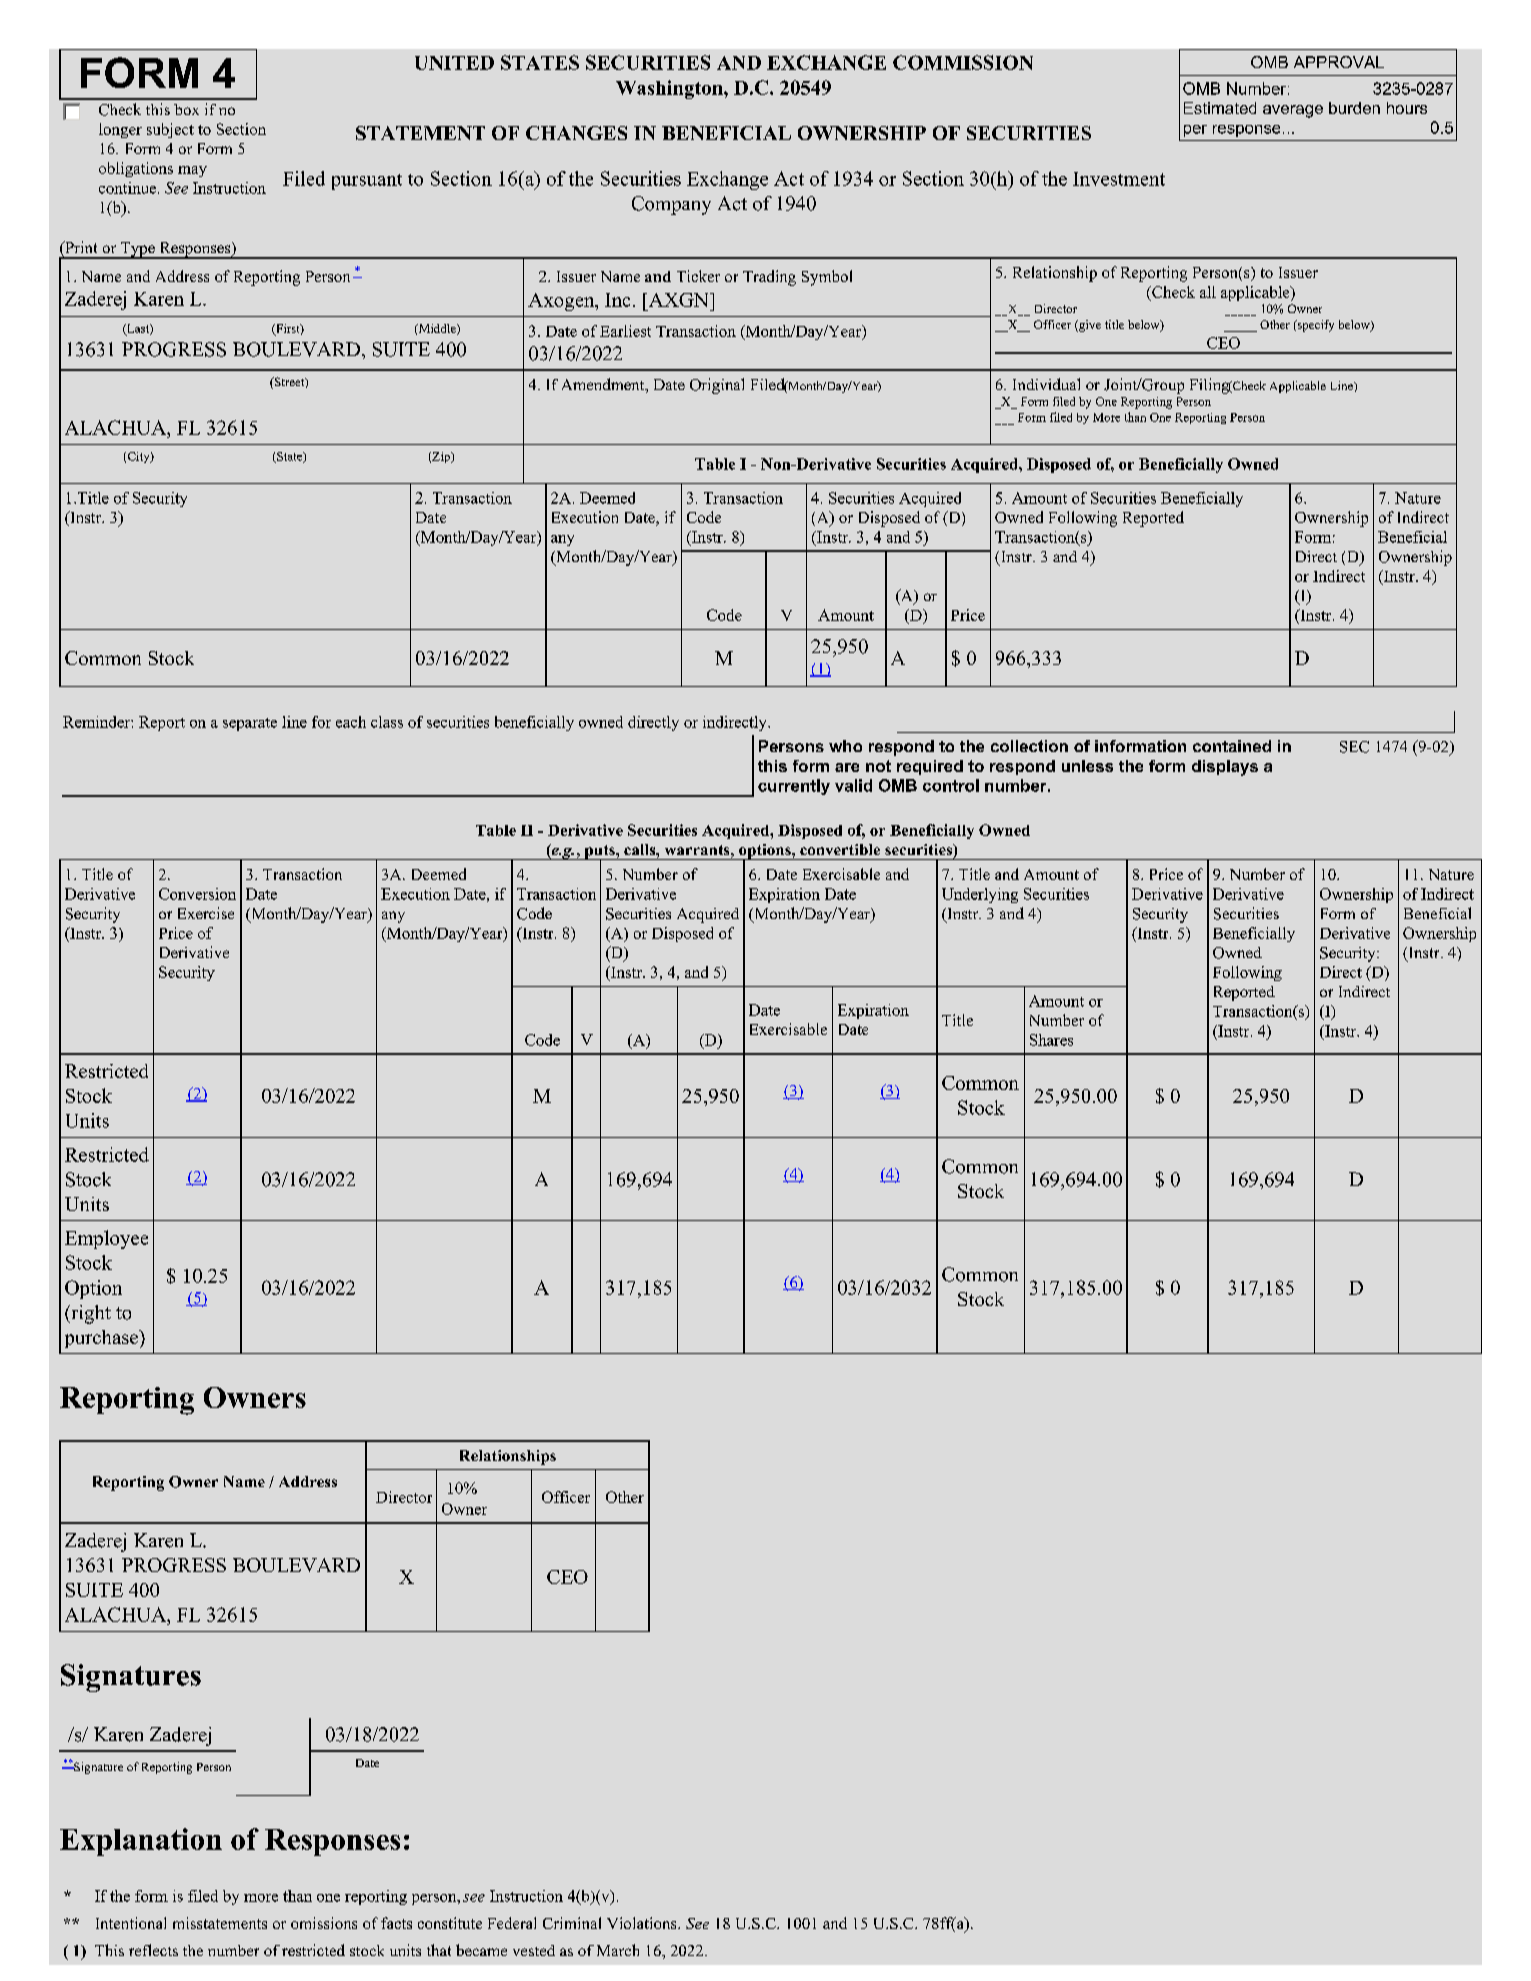  What do you see at coordinates (324, 1923) in the screenshot?
I see `omissions` at bounding box center [324, 1923].
